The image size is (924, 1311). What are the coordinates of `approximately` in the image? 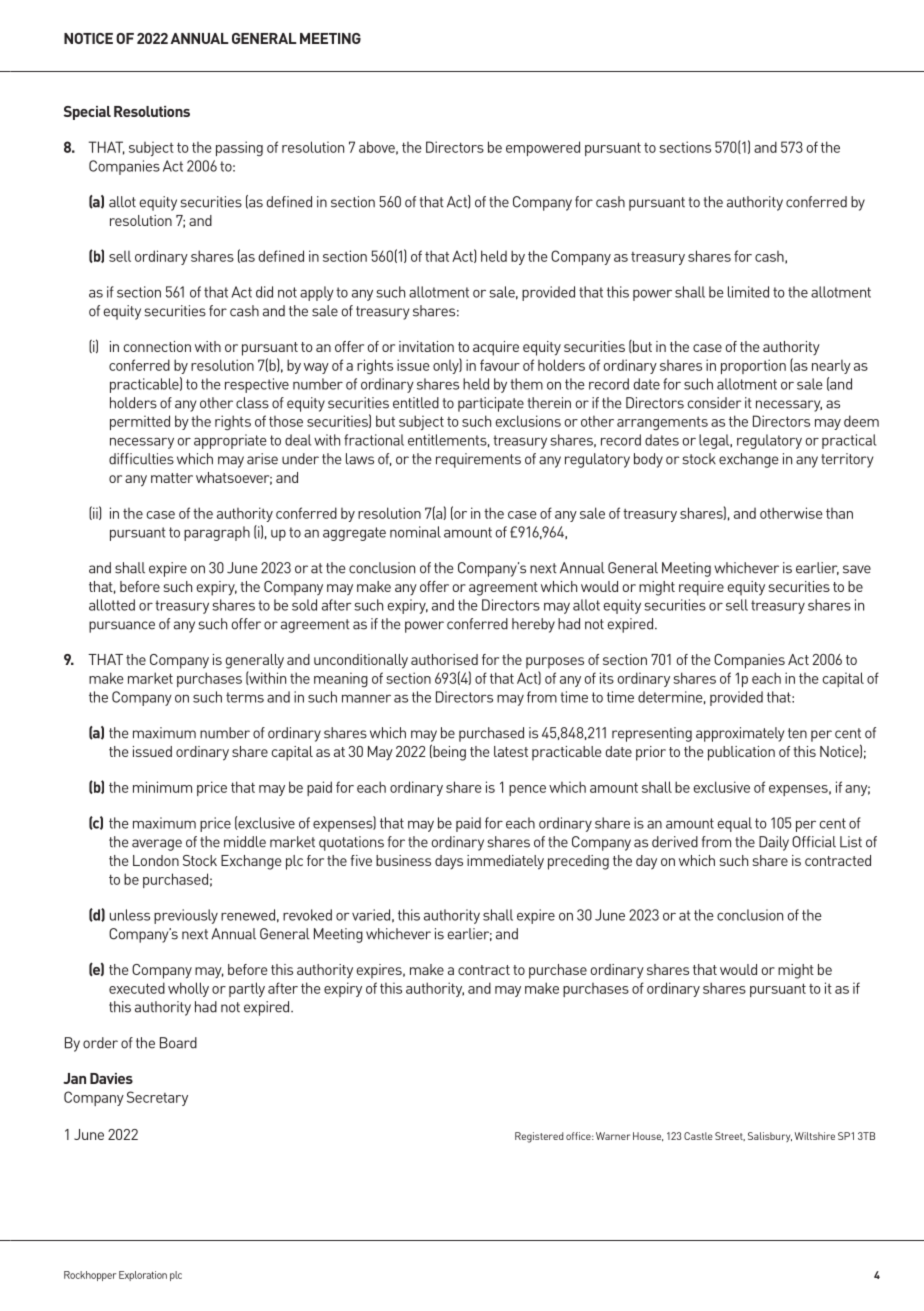 It's located at (740, 734).
